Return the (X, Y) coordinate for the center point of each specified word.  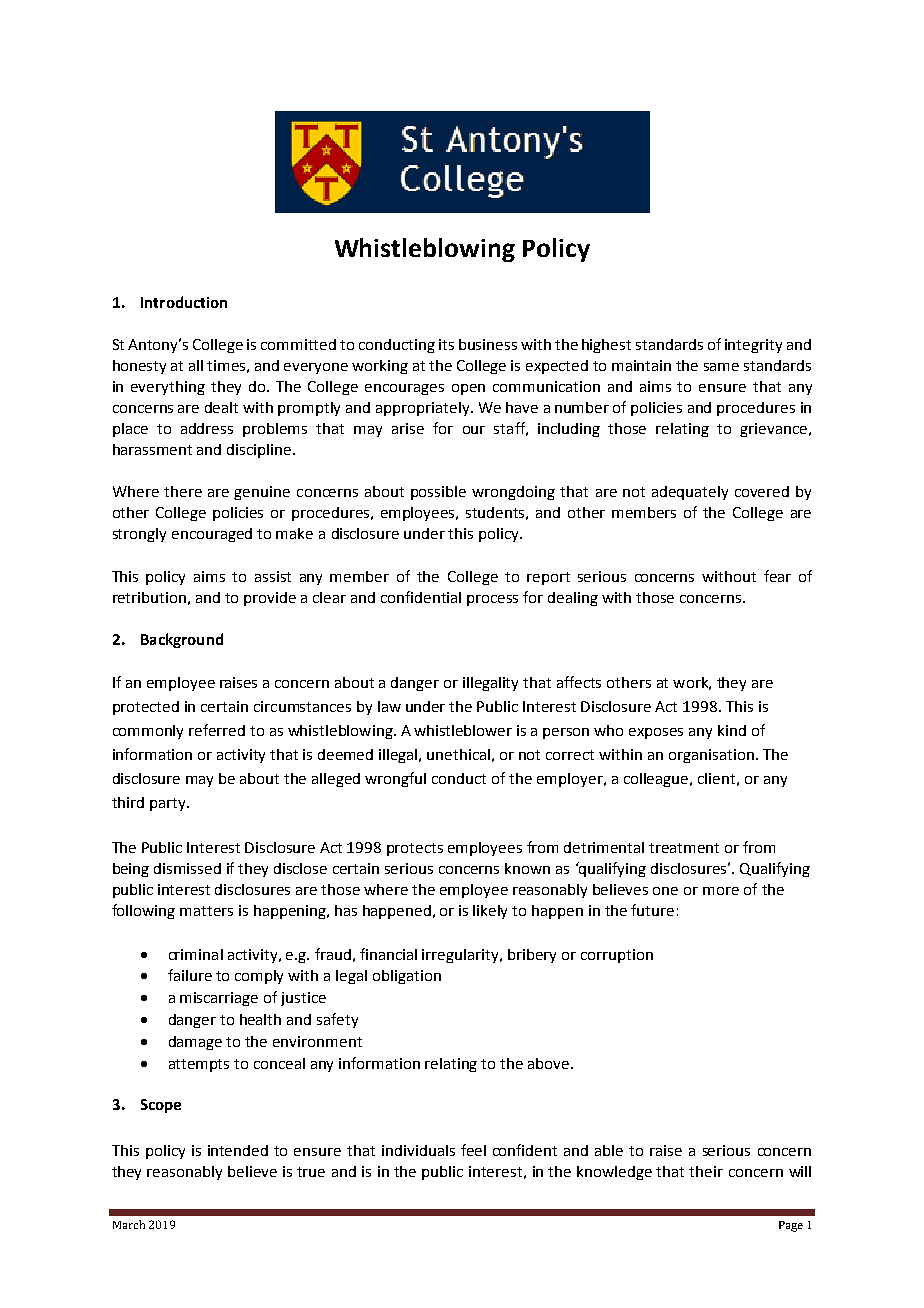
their (706, 1171)
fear (777, 576)
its (446, 344)
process (492, 600)
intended (238, 1150)
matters (206, 911)
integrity (753, 346)
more (721, 891)
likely (490, 912)
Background (182, 640)
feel (473, 1150)
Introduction (184, 302)
